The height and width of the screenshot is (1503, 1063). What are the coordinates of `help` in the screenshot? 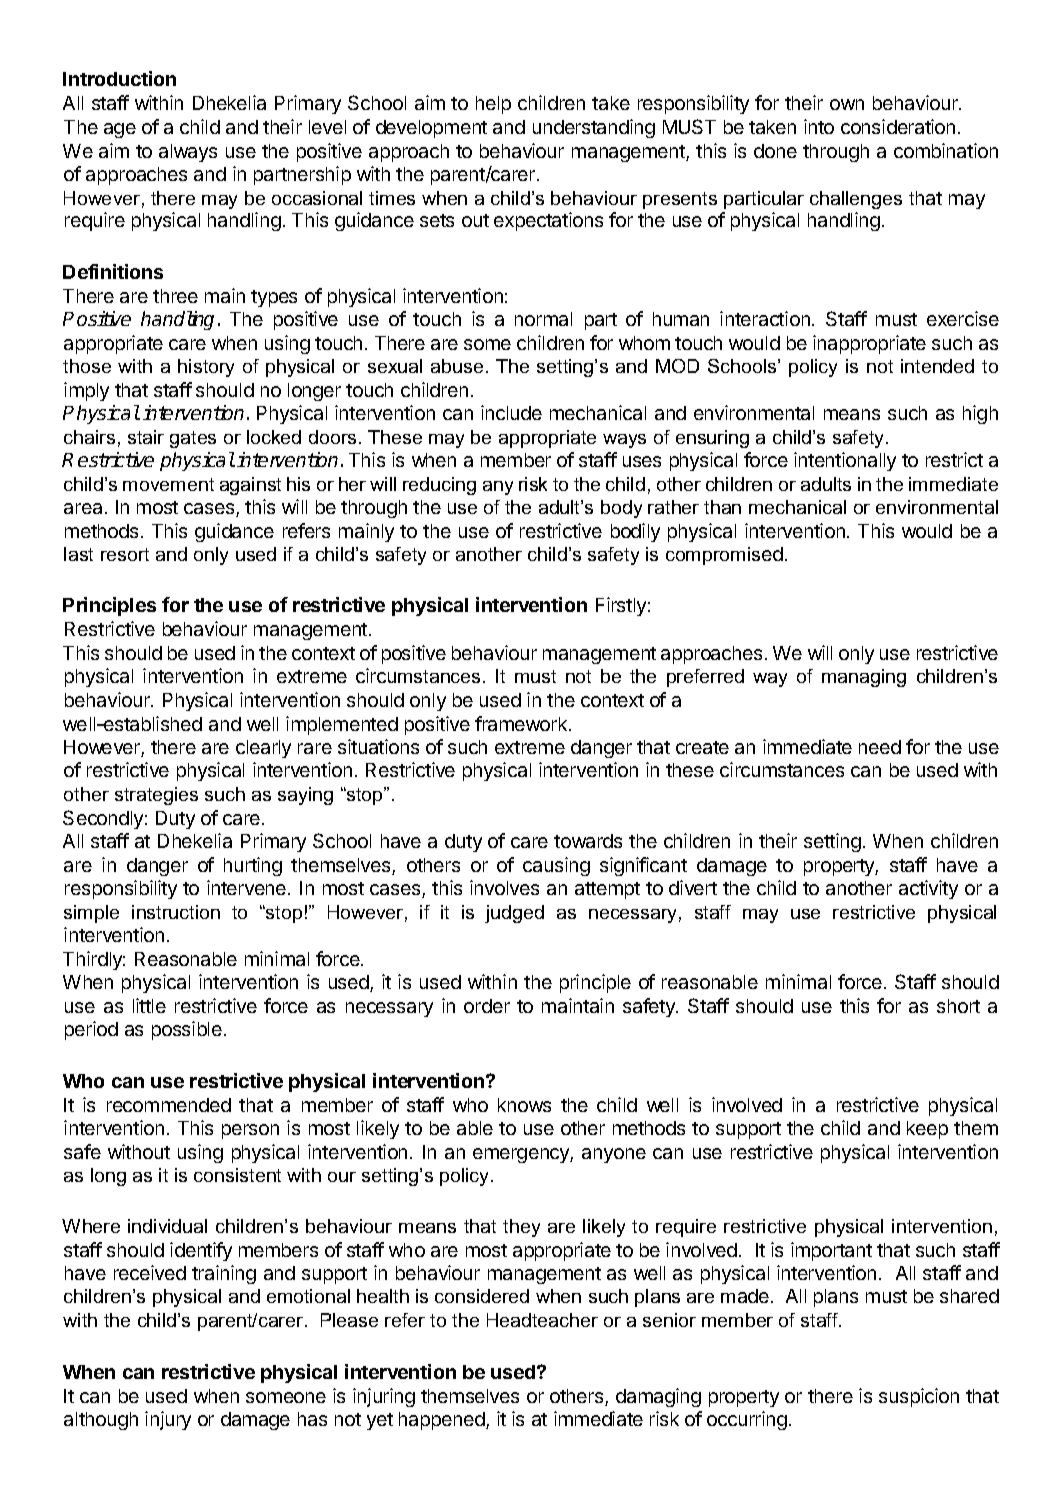 It's located at (493, 105).
